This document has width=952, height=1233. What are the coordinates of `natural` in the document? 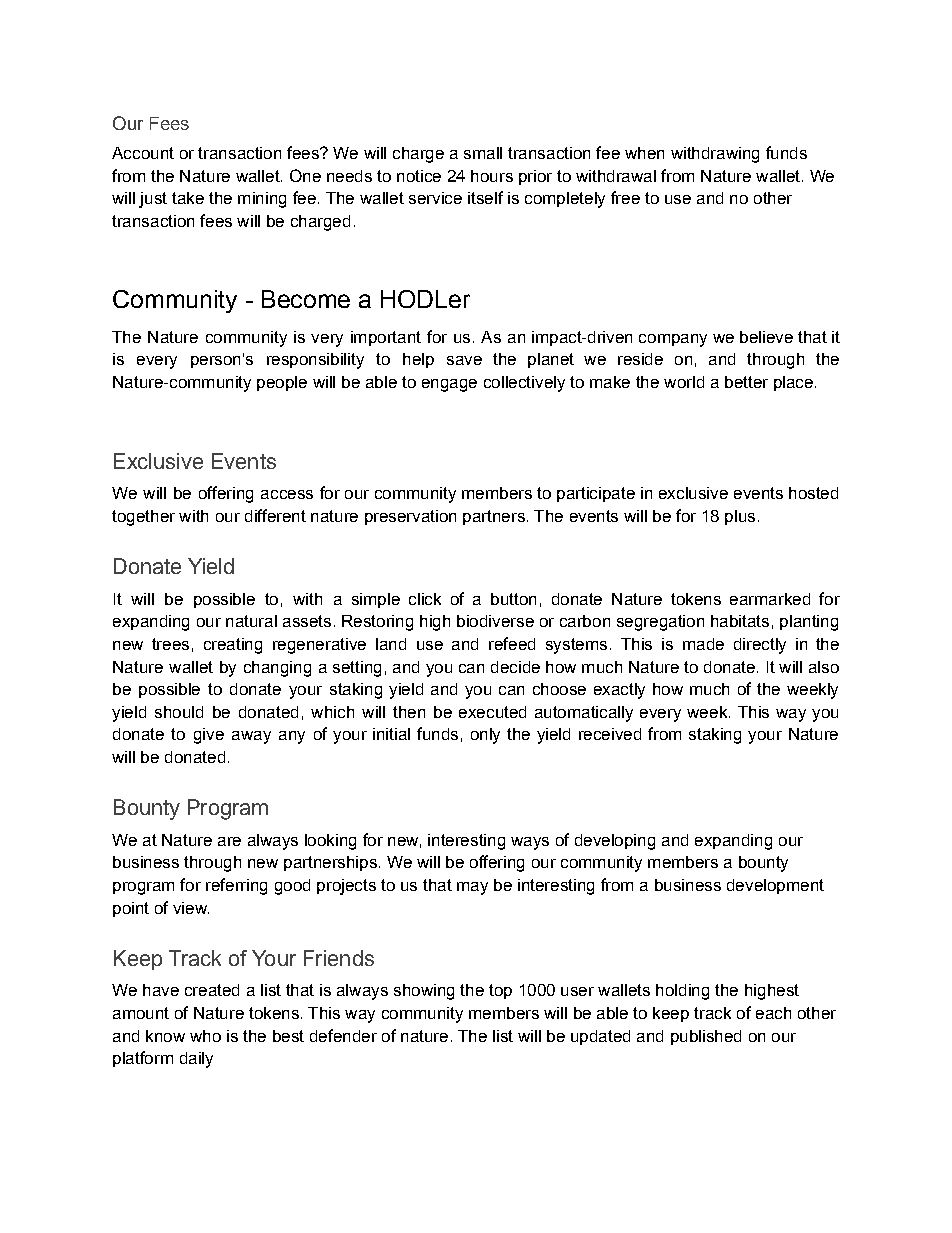 It's located at (251, 621).
